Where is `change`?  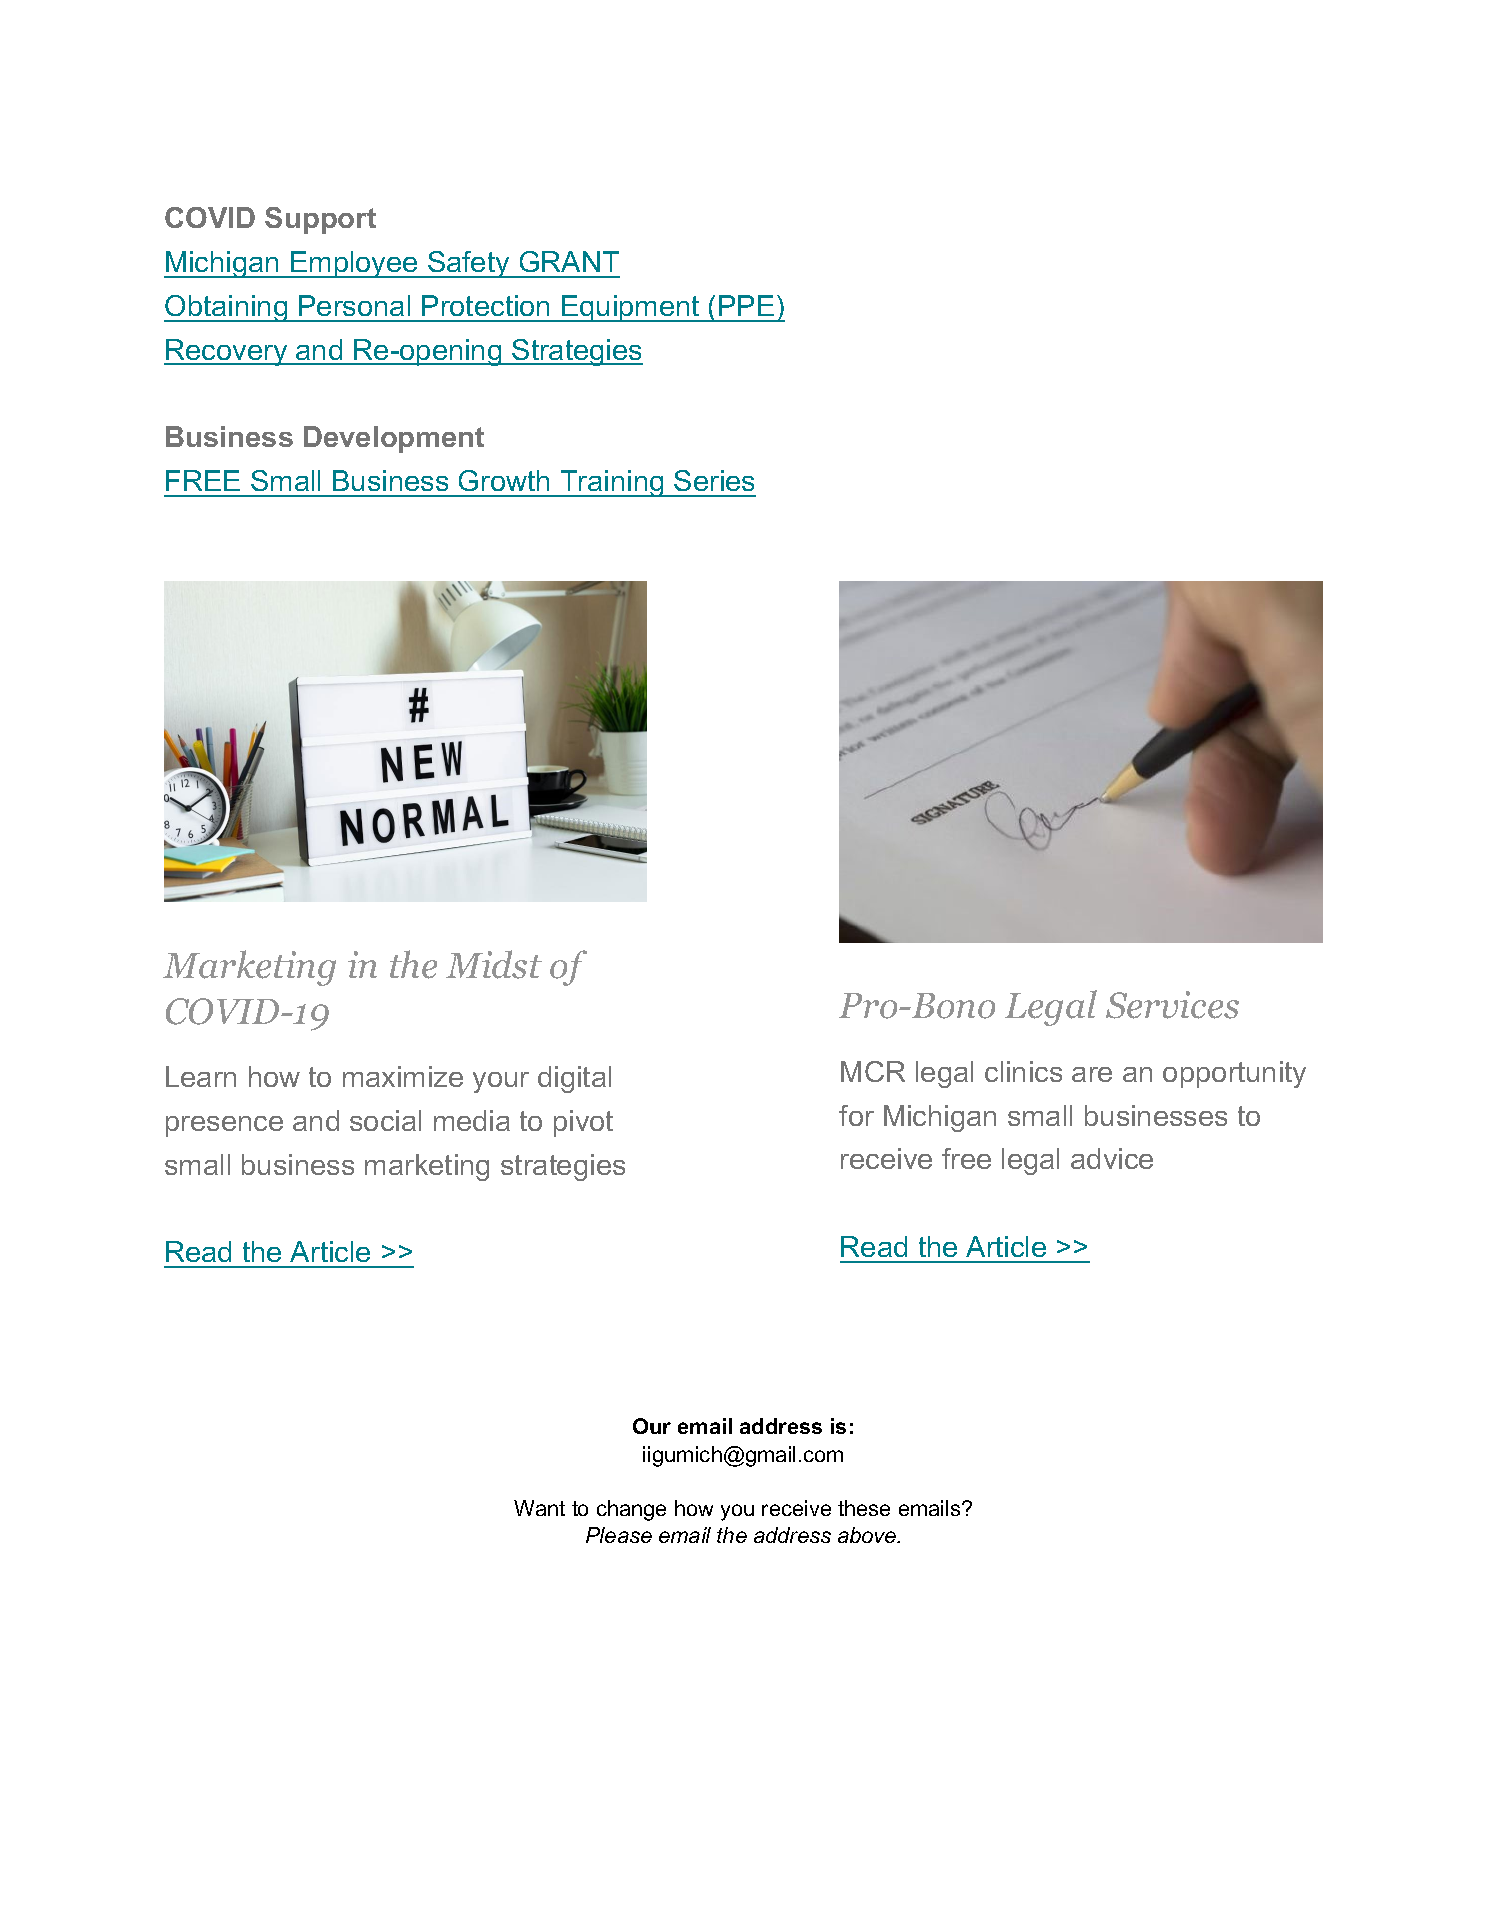
change is located at coordinates (631, 1510).
